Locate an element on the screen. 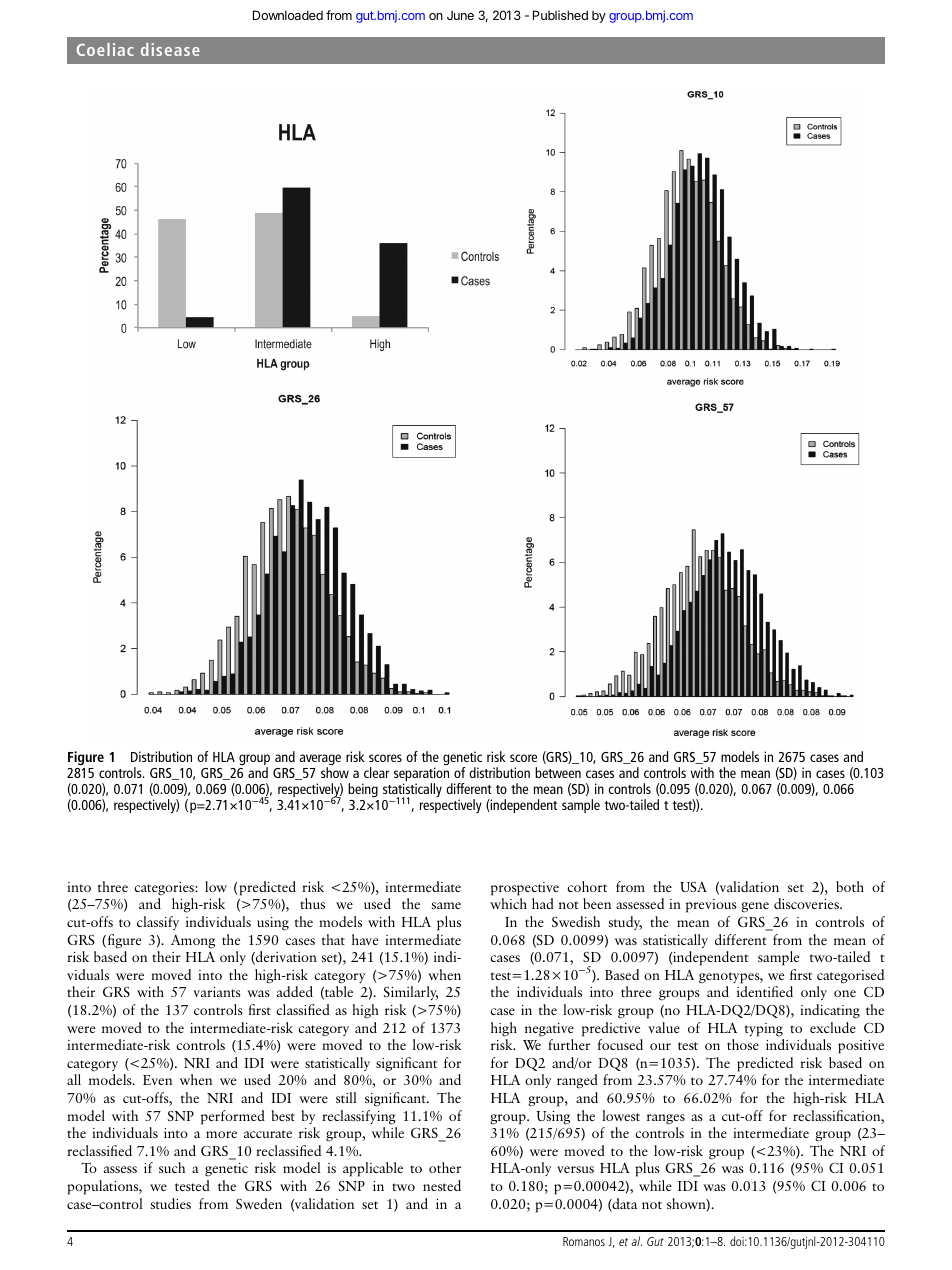 Image resolution: width=952 pixels, height=1270 pixels. between is located at coordinates (558, 772).
